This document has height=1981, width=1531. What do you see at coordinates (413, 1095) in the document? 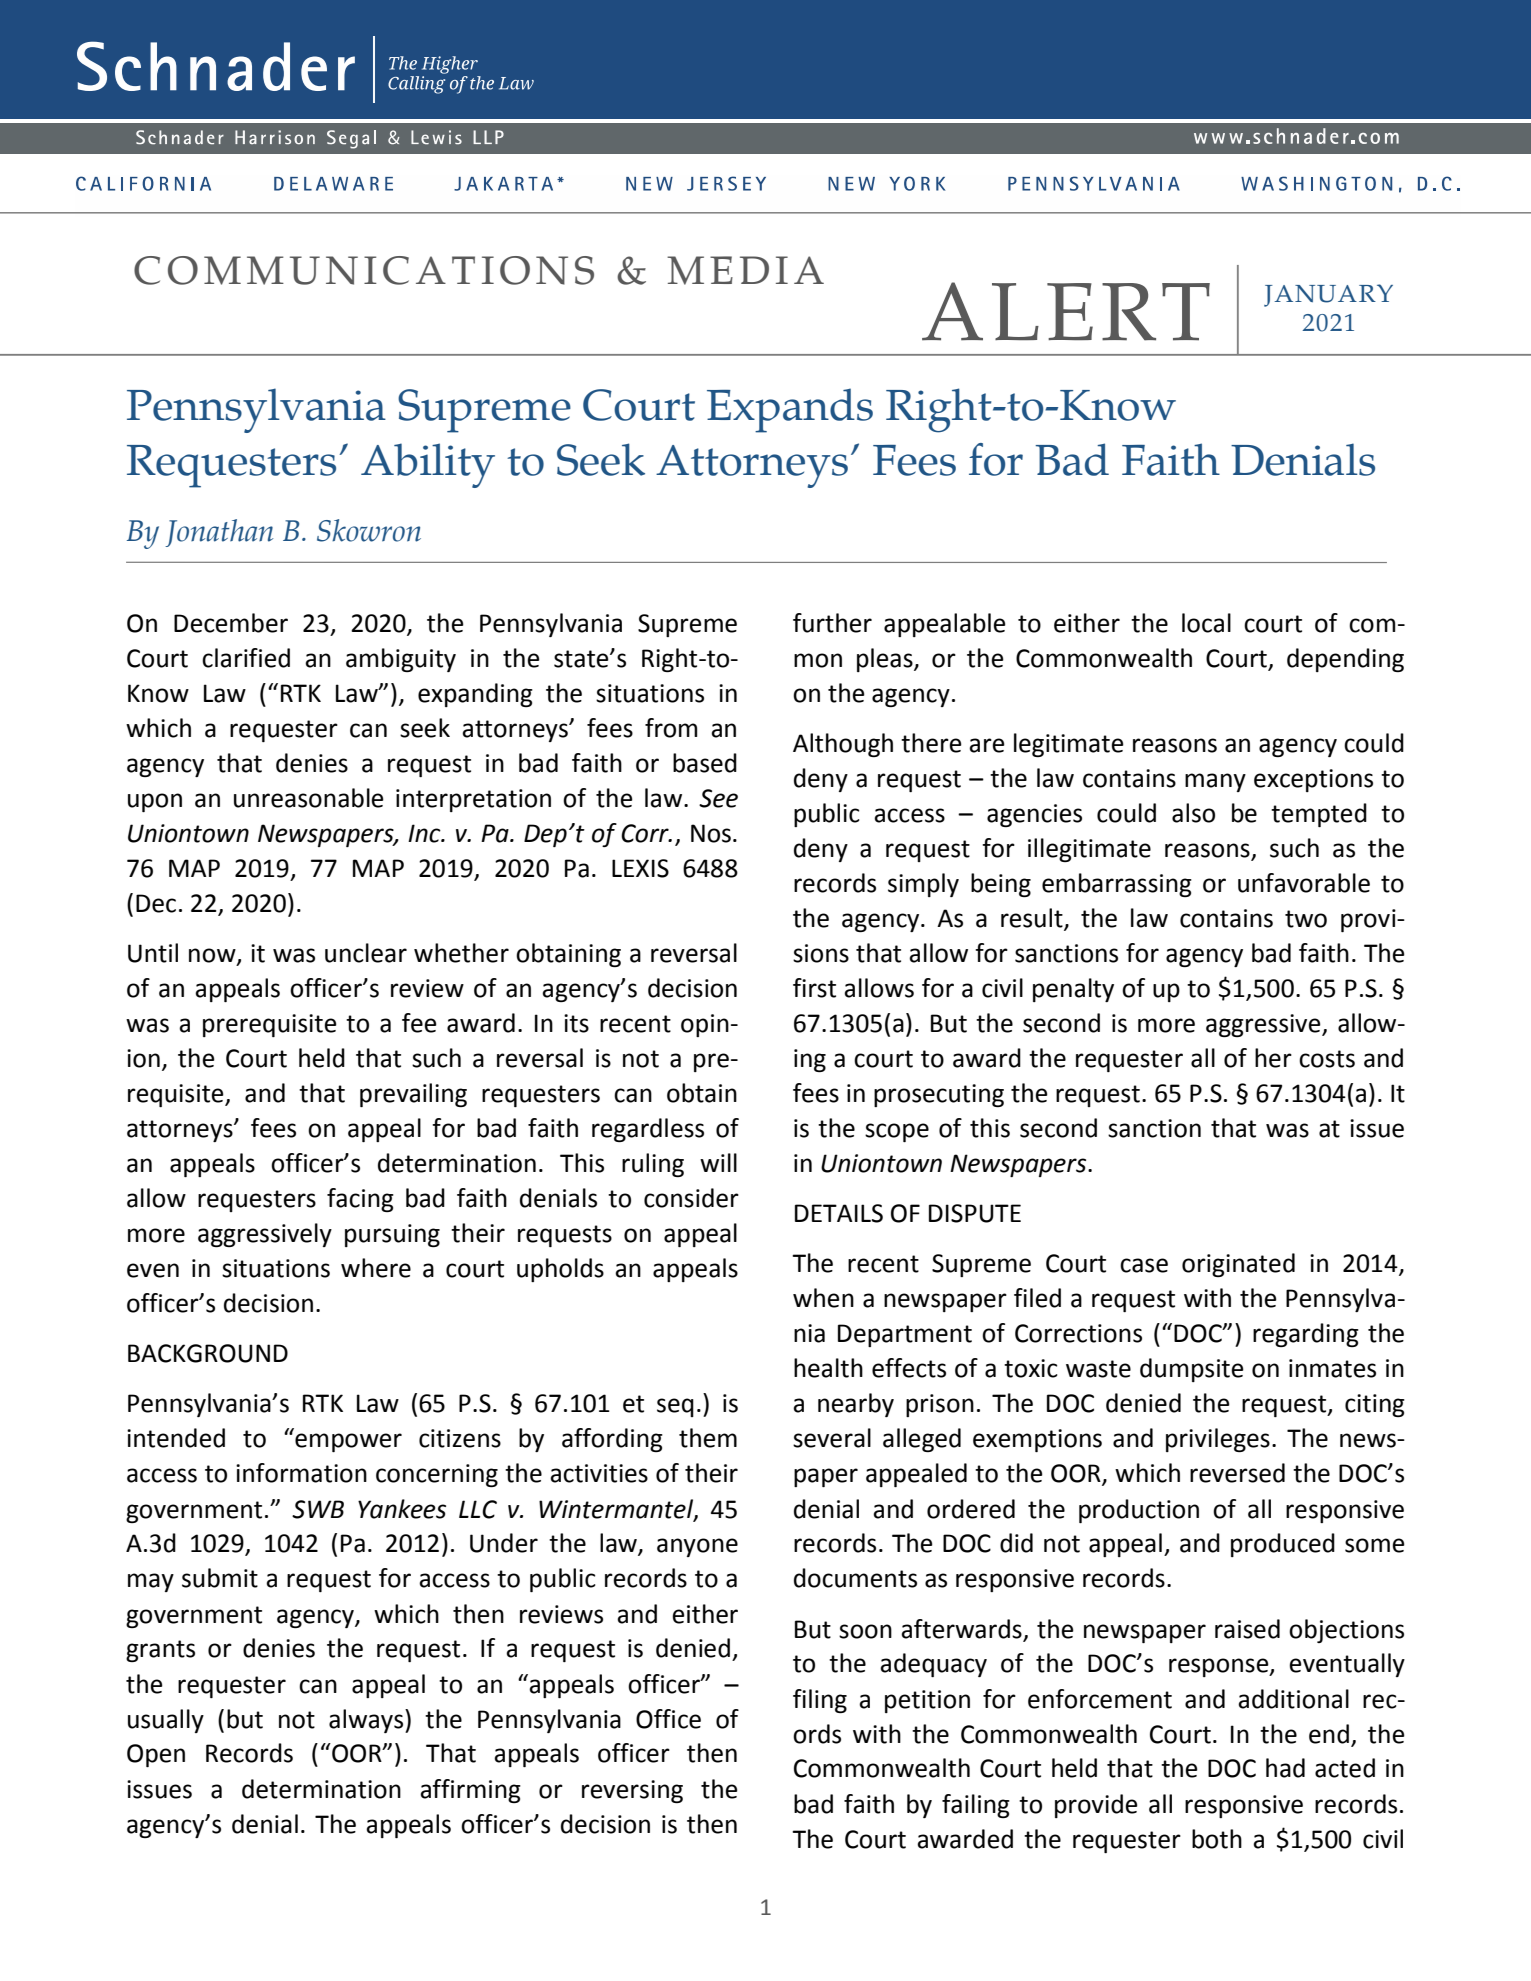
I see `prevailing` at bounding box center [413, 1095].
